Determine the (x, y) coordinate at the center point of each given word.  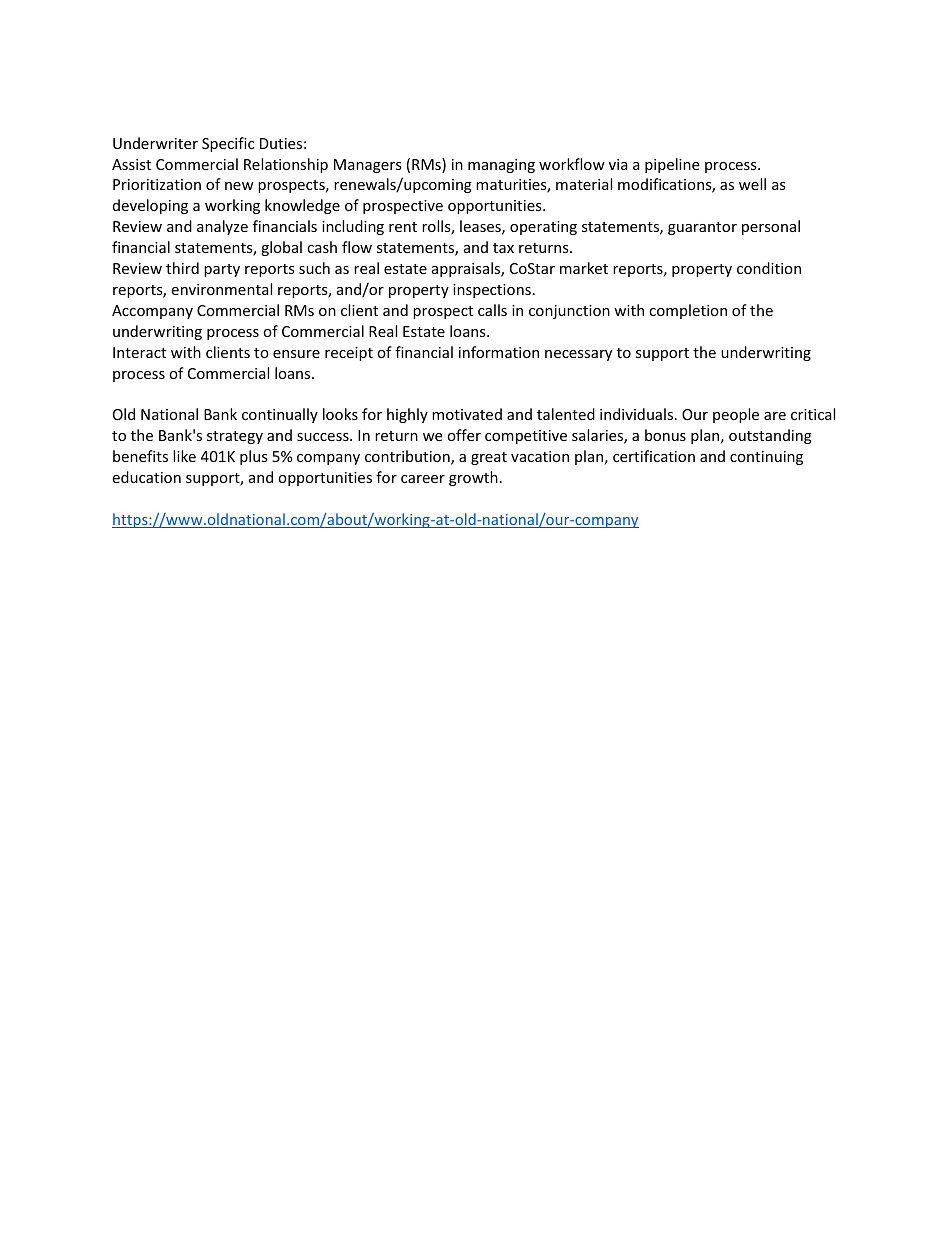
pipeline (672, 165)
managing (501, 166)
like (184, 456)
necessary (578, 355)
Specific (228, 144)
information (499, 352)
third (182, 268)
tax (503, 248)
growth (473, 478)
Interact (139, 352)
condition (769, 268)
